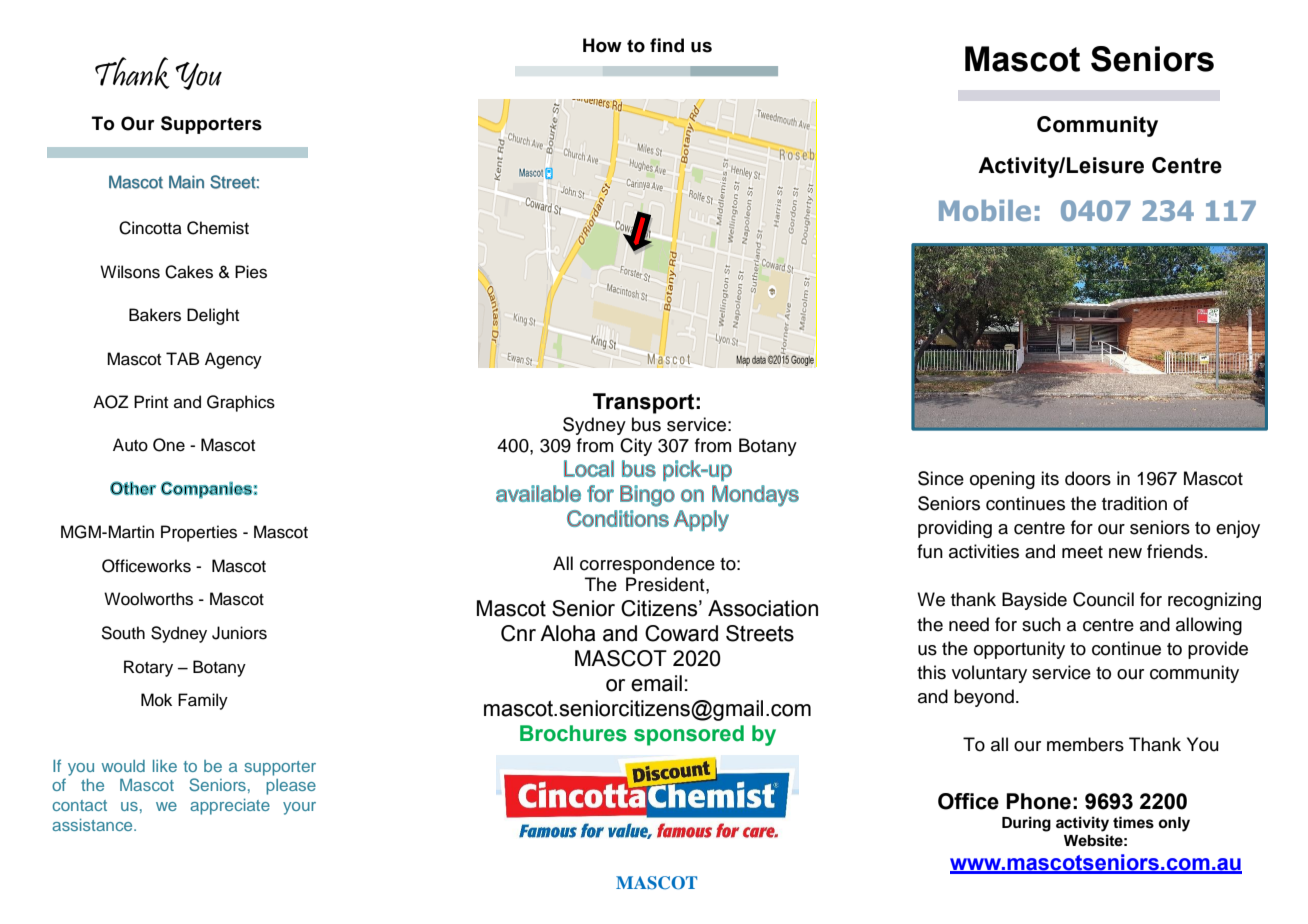  What do you see at coordinates (667, 45) in the screenshot?
I see `find` at bounding box center [667, 45].
